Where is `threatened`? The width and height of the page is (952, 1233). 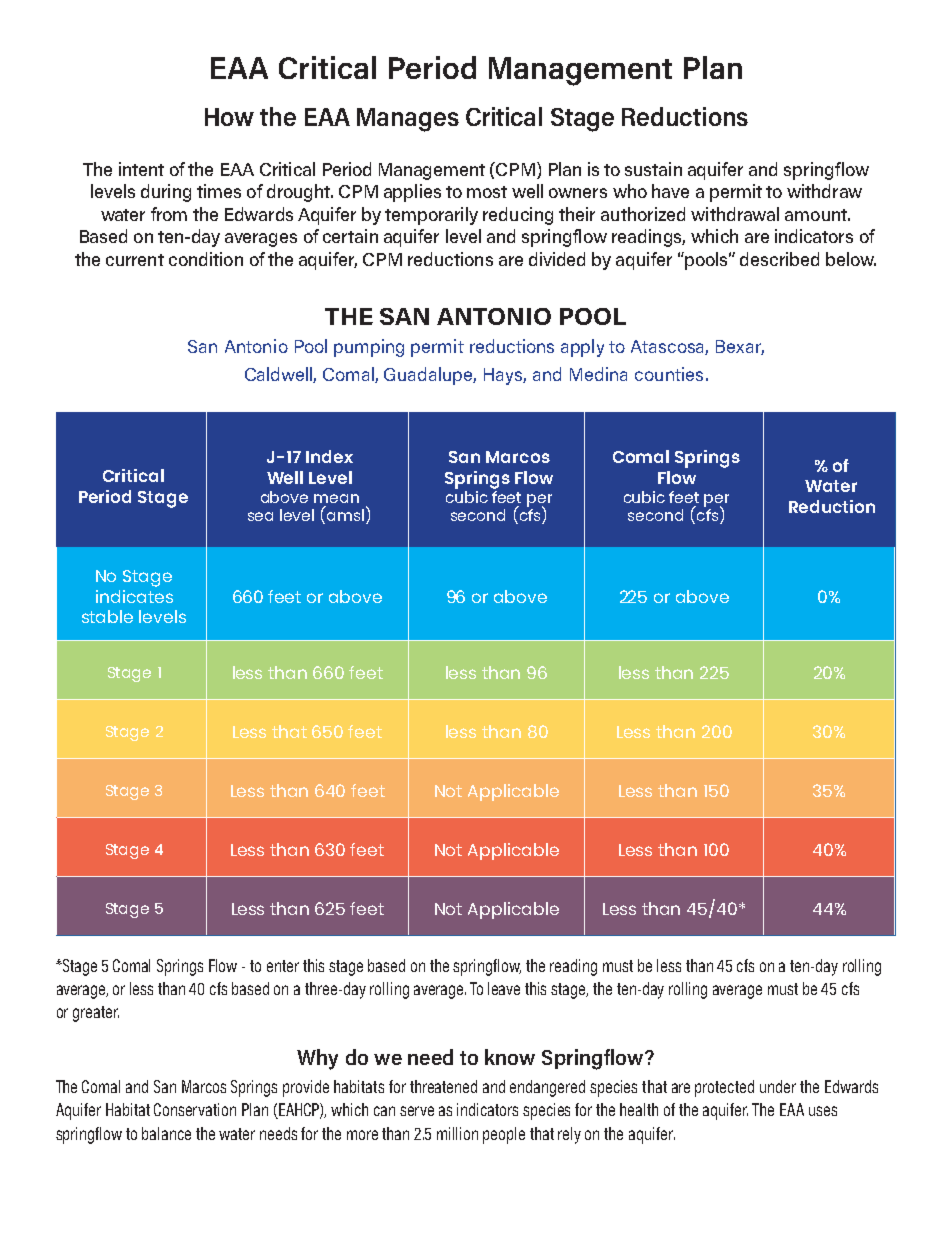 threatened is located at coordinates (443, 1086).
